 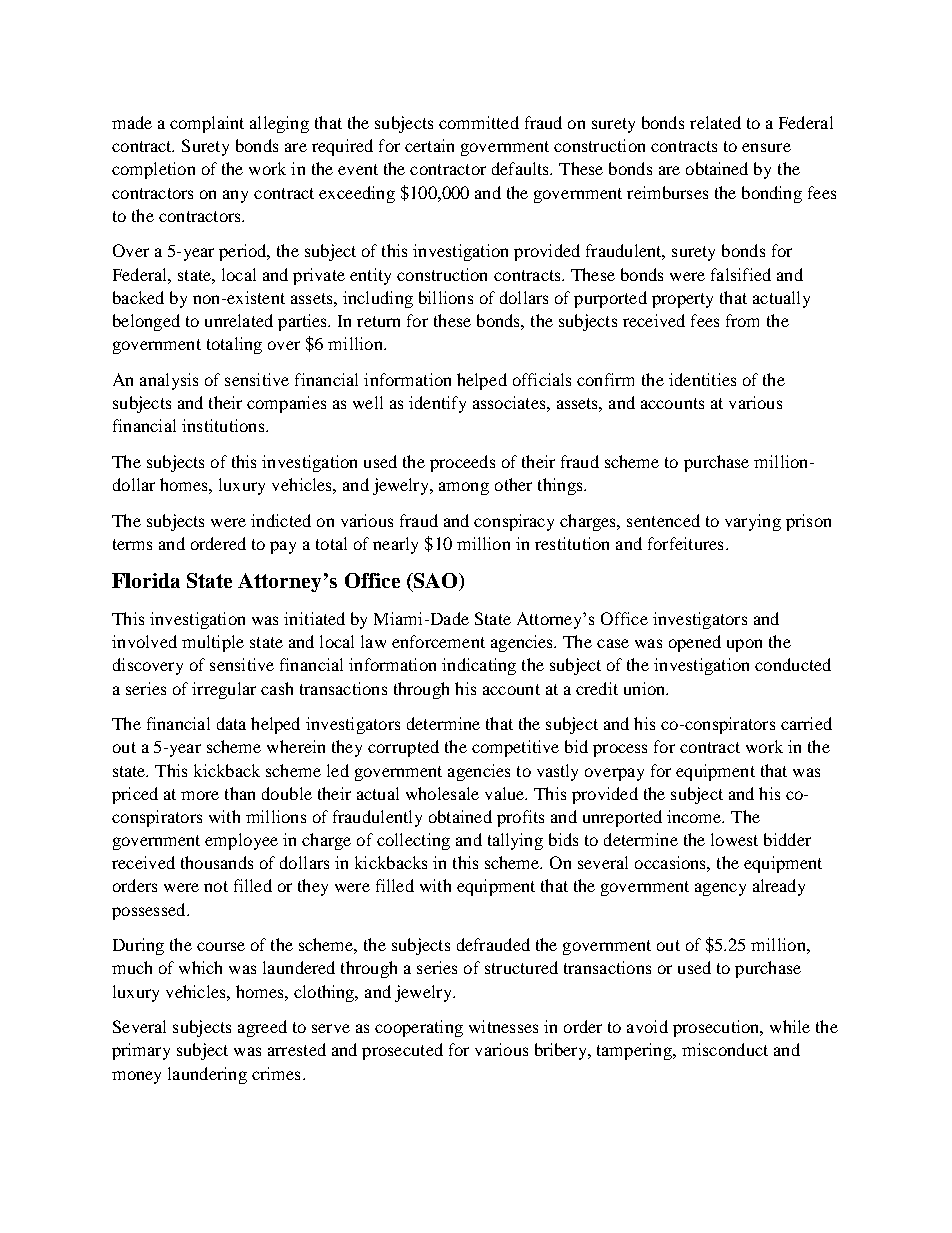 What do you see at coordinates (436, 582) in the page?
I see `SAO` at bounding box center [436, 582].
